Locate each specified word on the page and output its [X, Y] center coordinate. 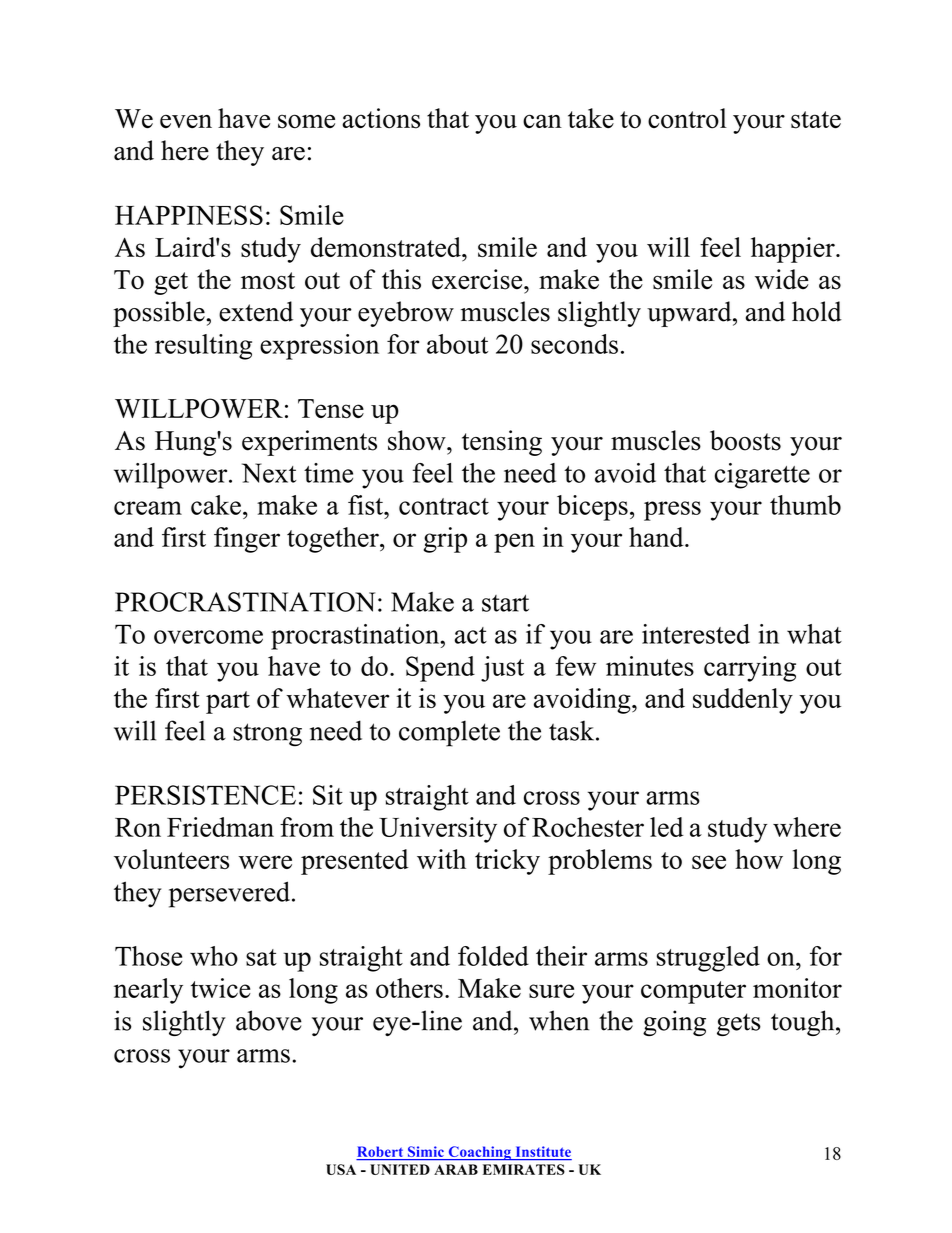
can [542, 121]
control [687, 118]
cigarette [762, 476]
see [709, 862]
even [186, 121]
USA [341, 1169]
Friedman [220, 827]
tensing [502, 443]
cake [216, 505]
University [438, 830]
